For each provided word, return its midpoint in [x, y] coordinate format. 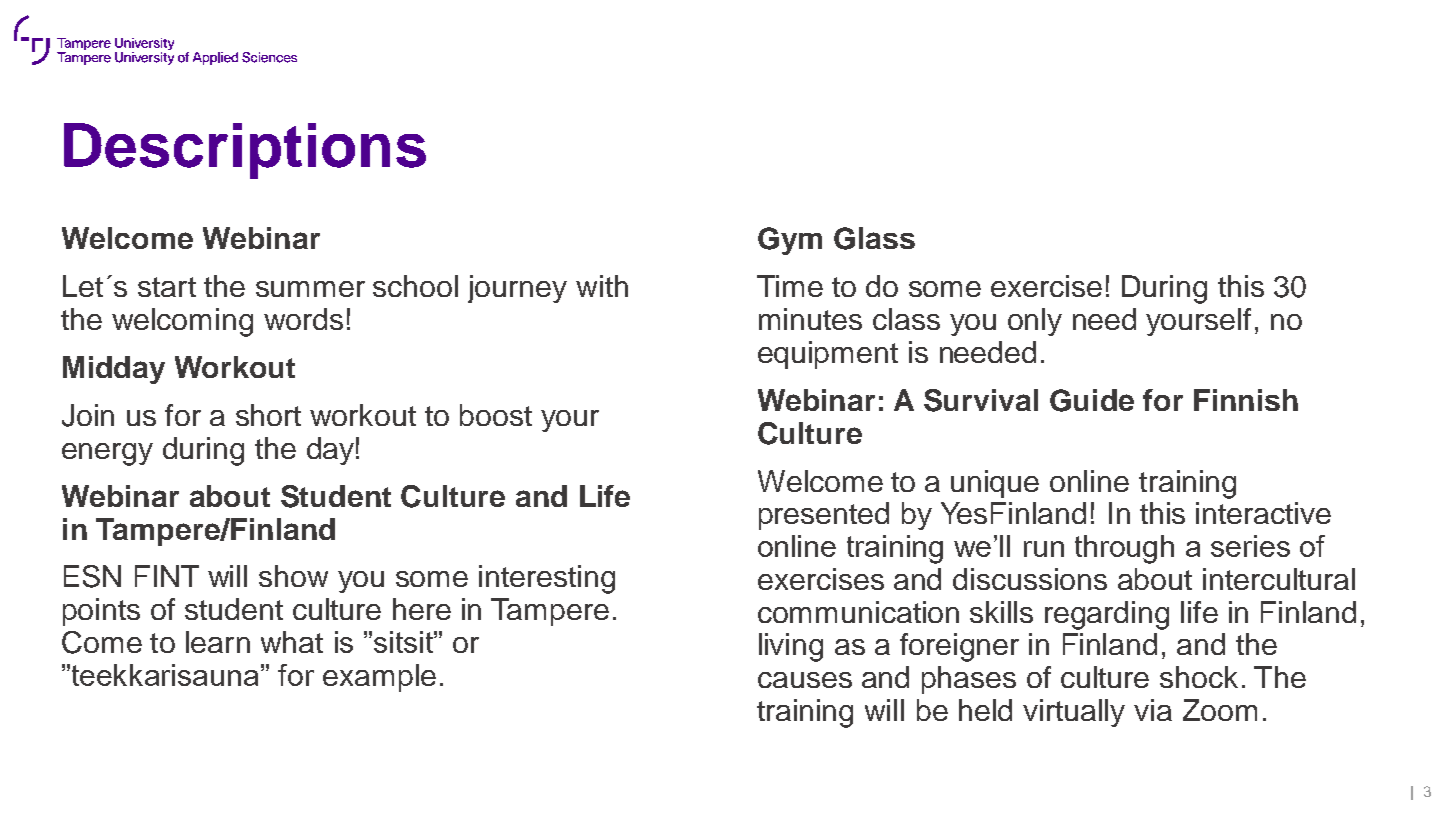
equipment [828, 355]
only [1035, 322]
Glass [874, 238]
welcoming [182, 322]
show [293, 576]
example [379, 678]
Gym [790, 241]
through [1124, 549]
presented [824, 516]
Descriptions [245, 151]
